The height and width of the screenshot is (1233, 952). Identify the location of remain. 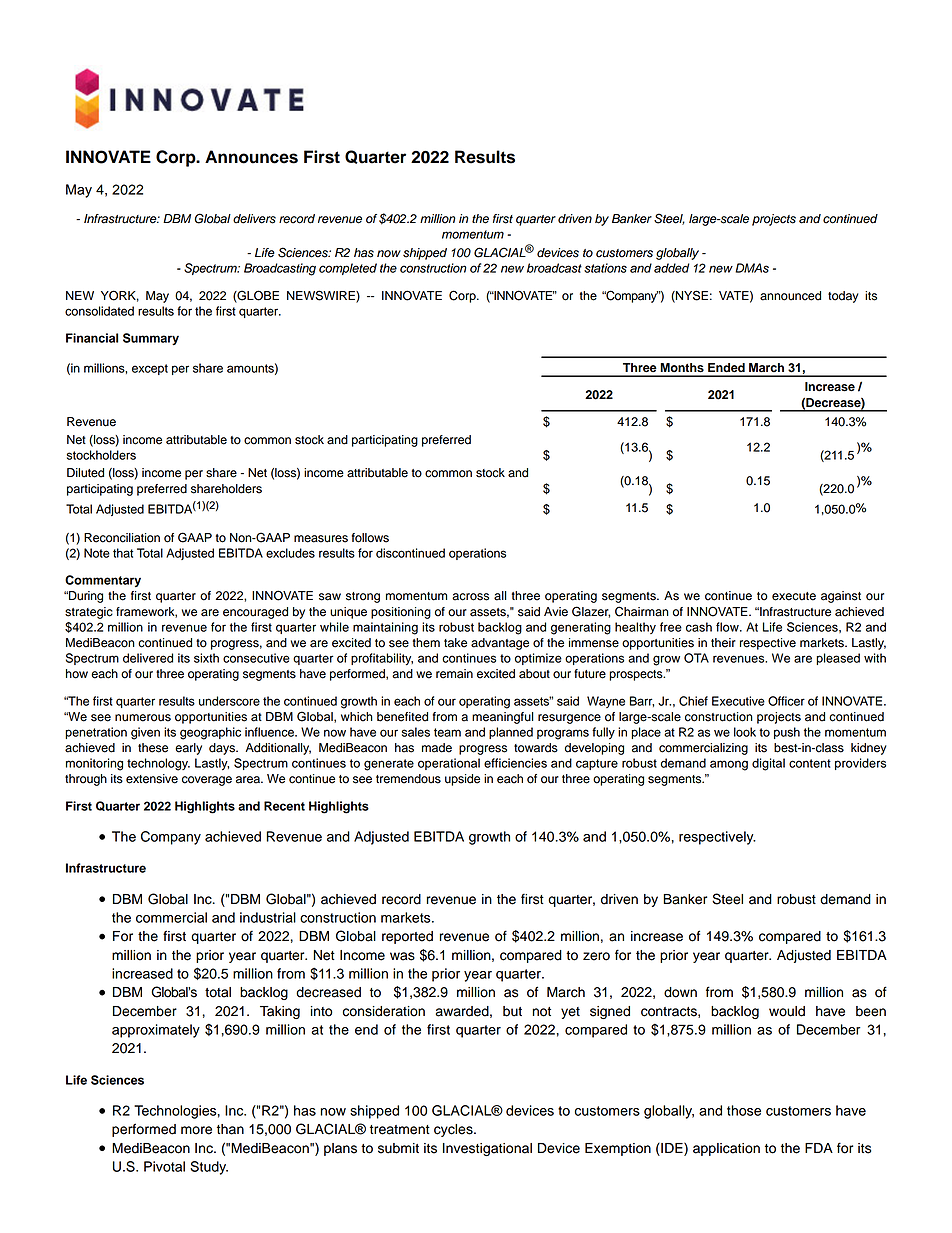
(454, 674).
